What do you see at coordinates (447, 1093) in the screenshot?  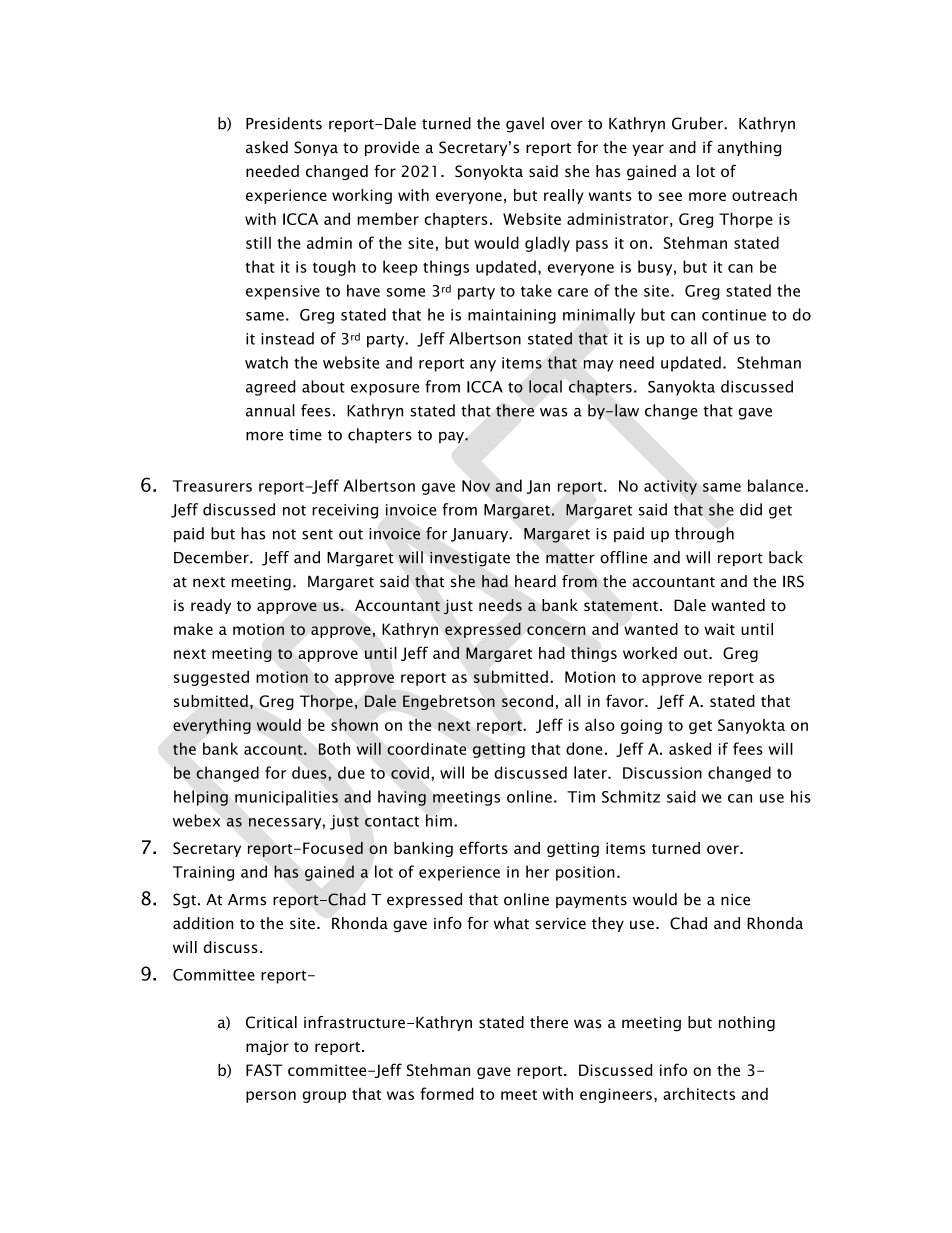 I see `formed` at bounding box center [447, 1093].
